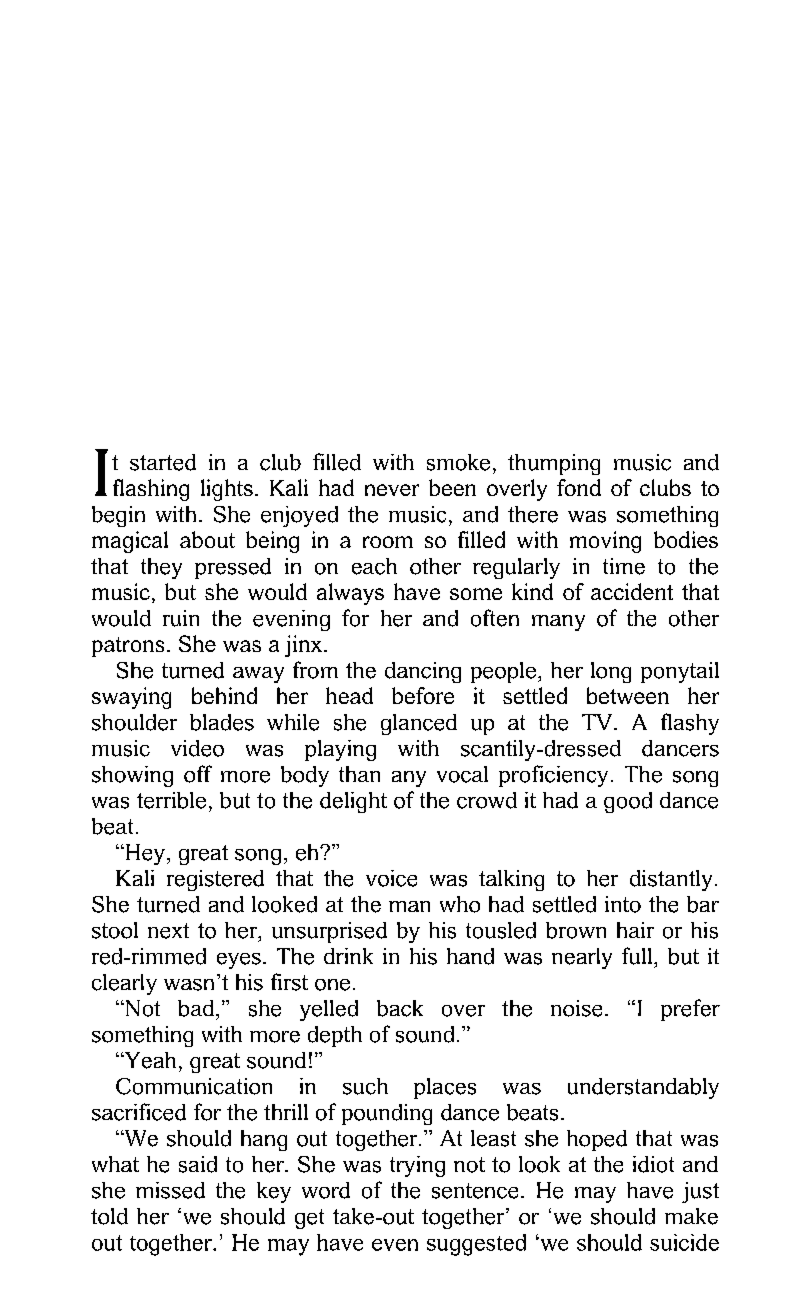 The image size is (811, 1297). Describe the element at coordinates (476, 1245) in the document. I see `suggested` at that location.
